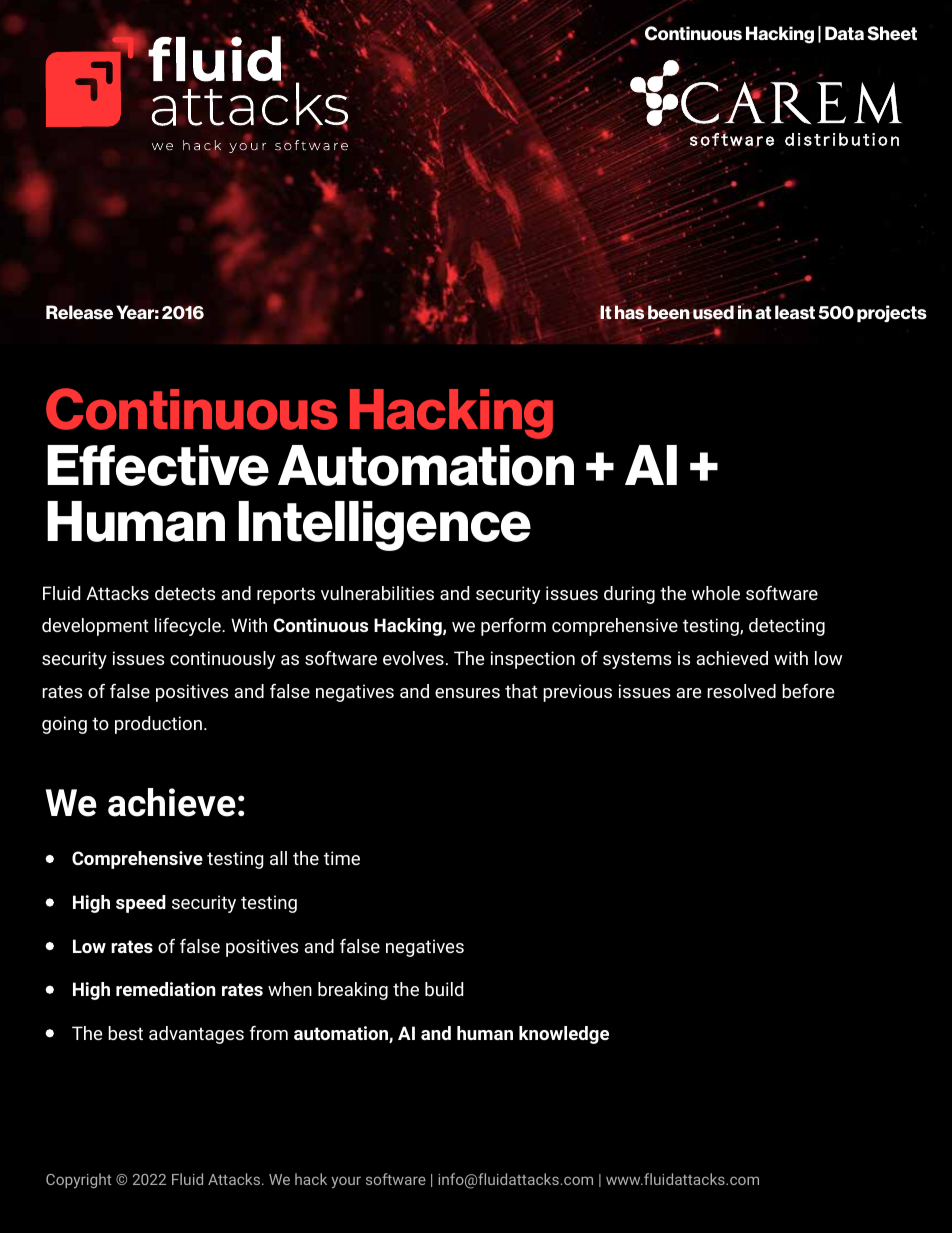 The width and height of the document is (952, 1233). What do you see at coordinates (787, 627) in the document?
I see `detecting` at bounding box center [787, 627].
